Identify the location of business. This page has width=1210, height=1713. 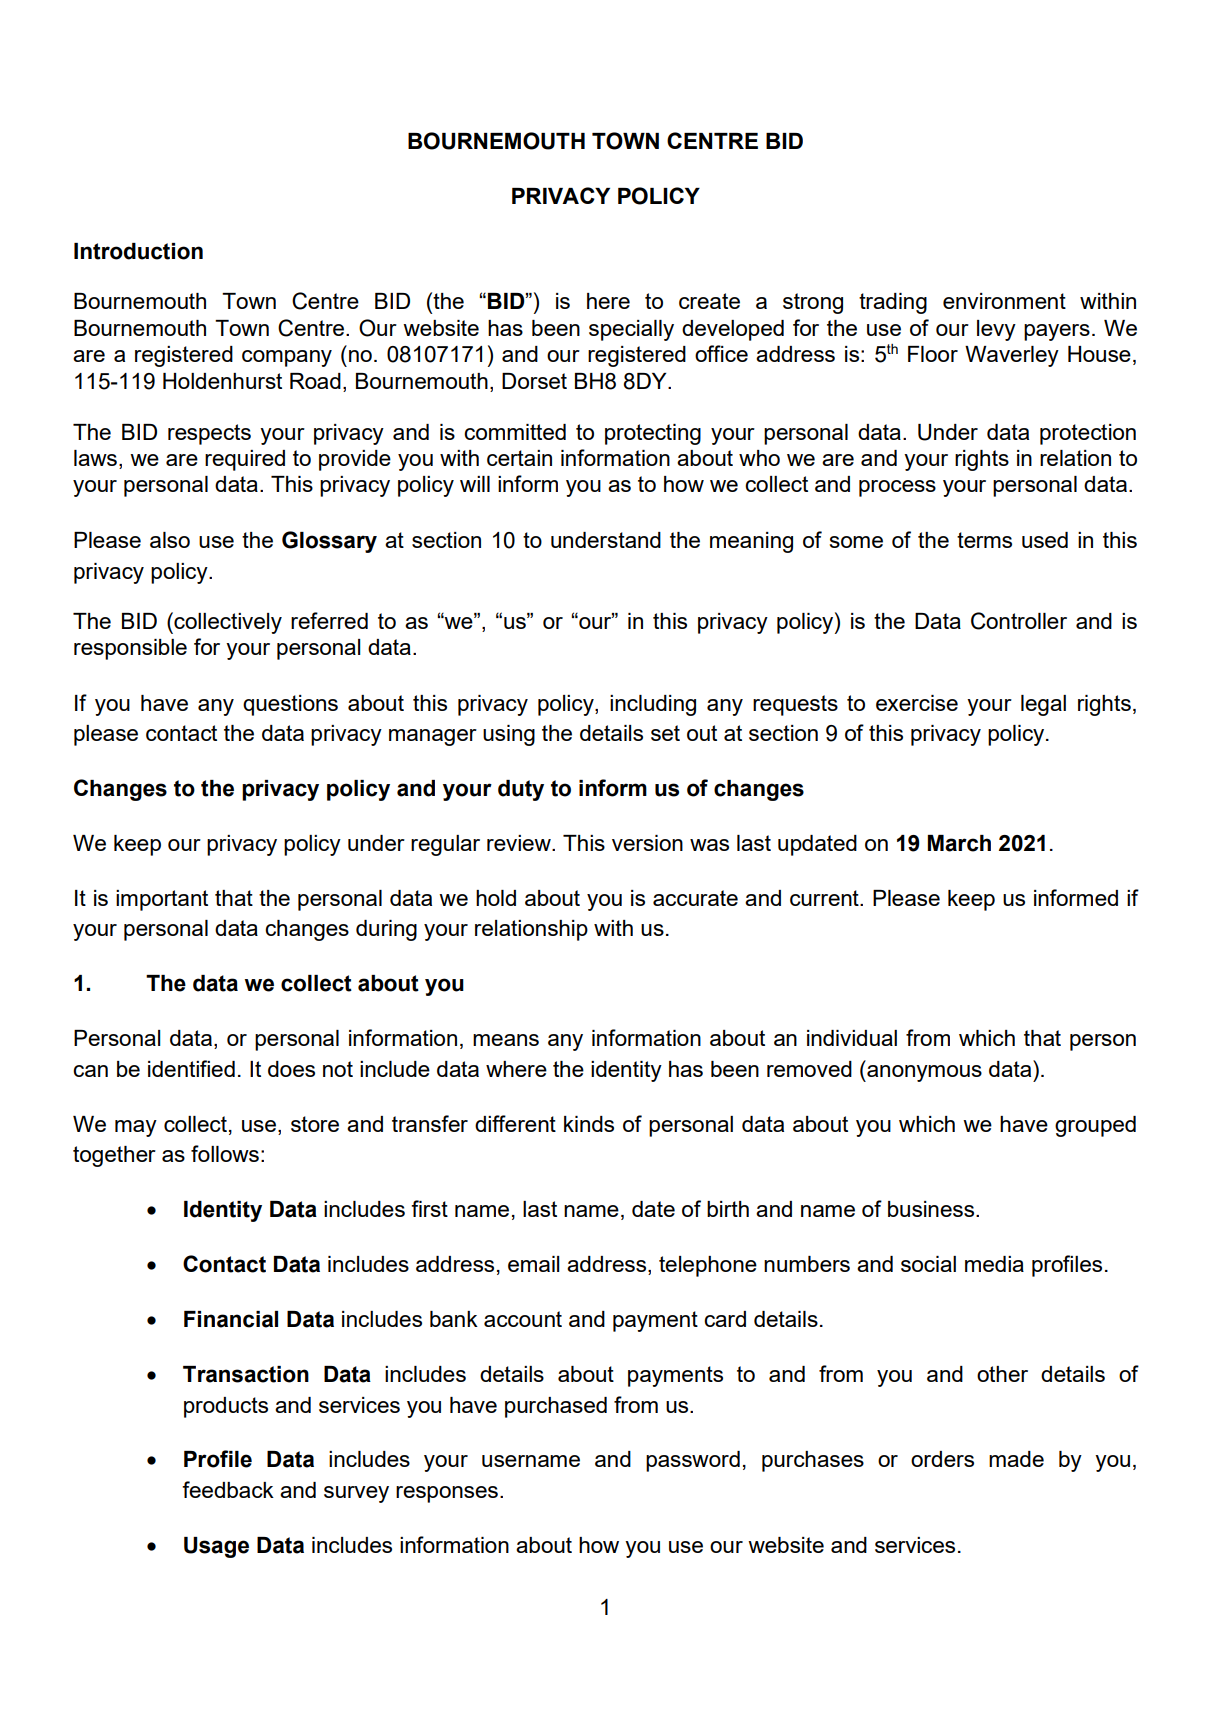
(931, 1209).
